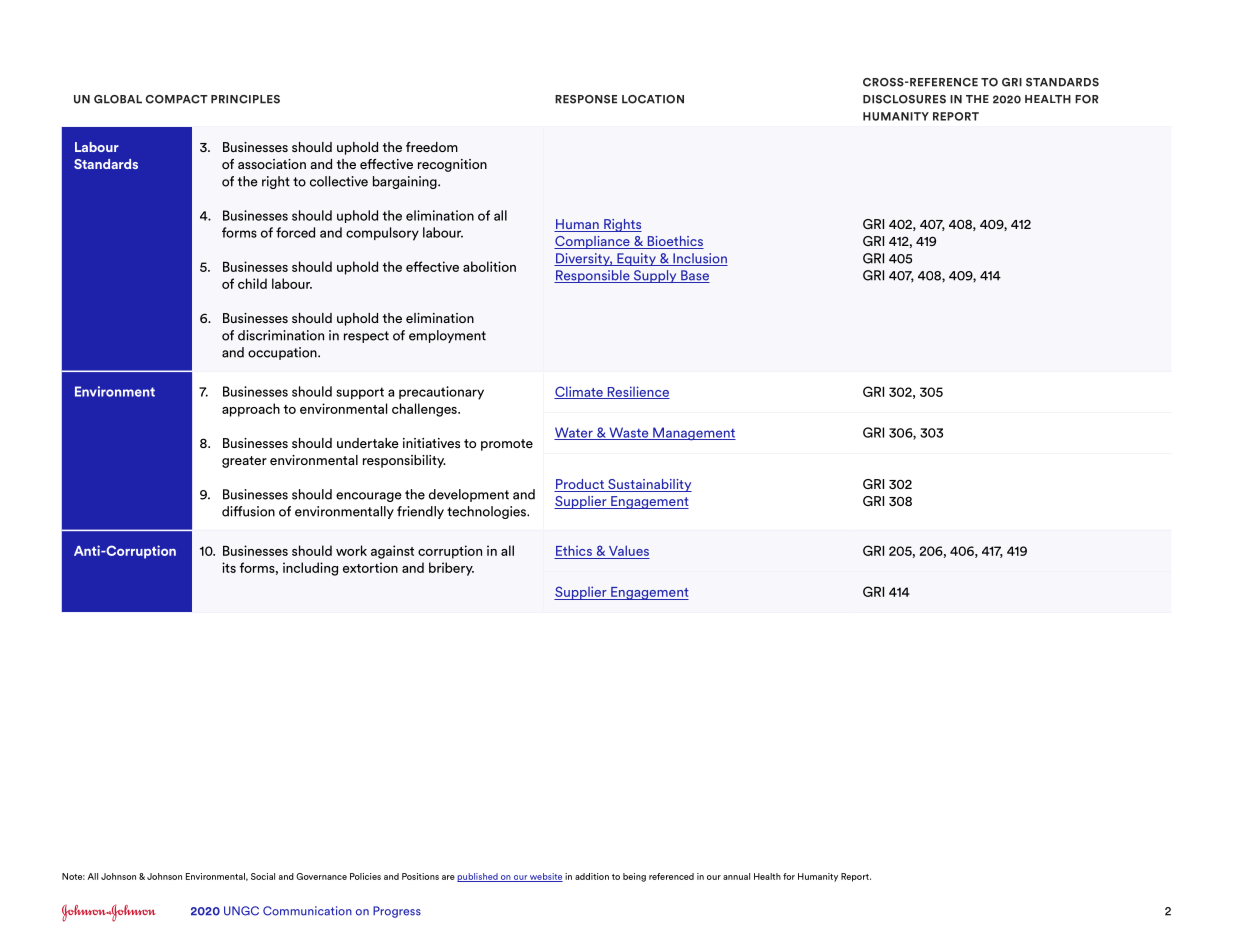 The image size is (1233, 952). I want to click on Social, so click(263, 876).
